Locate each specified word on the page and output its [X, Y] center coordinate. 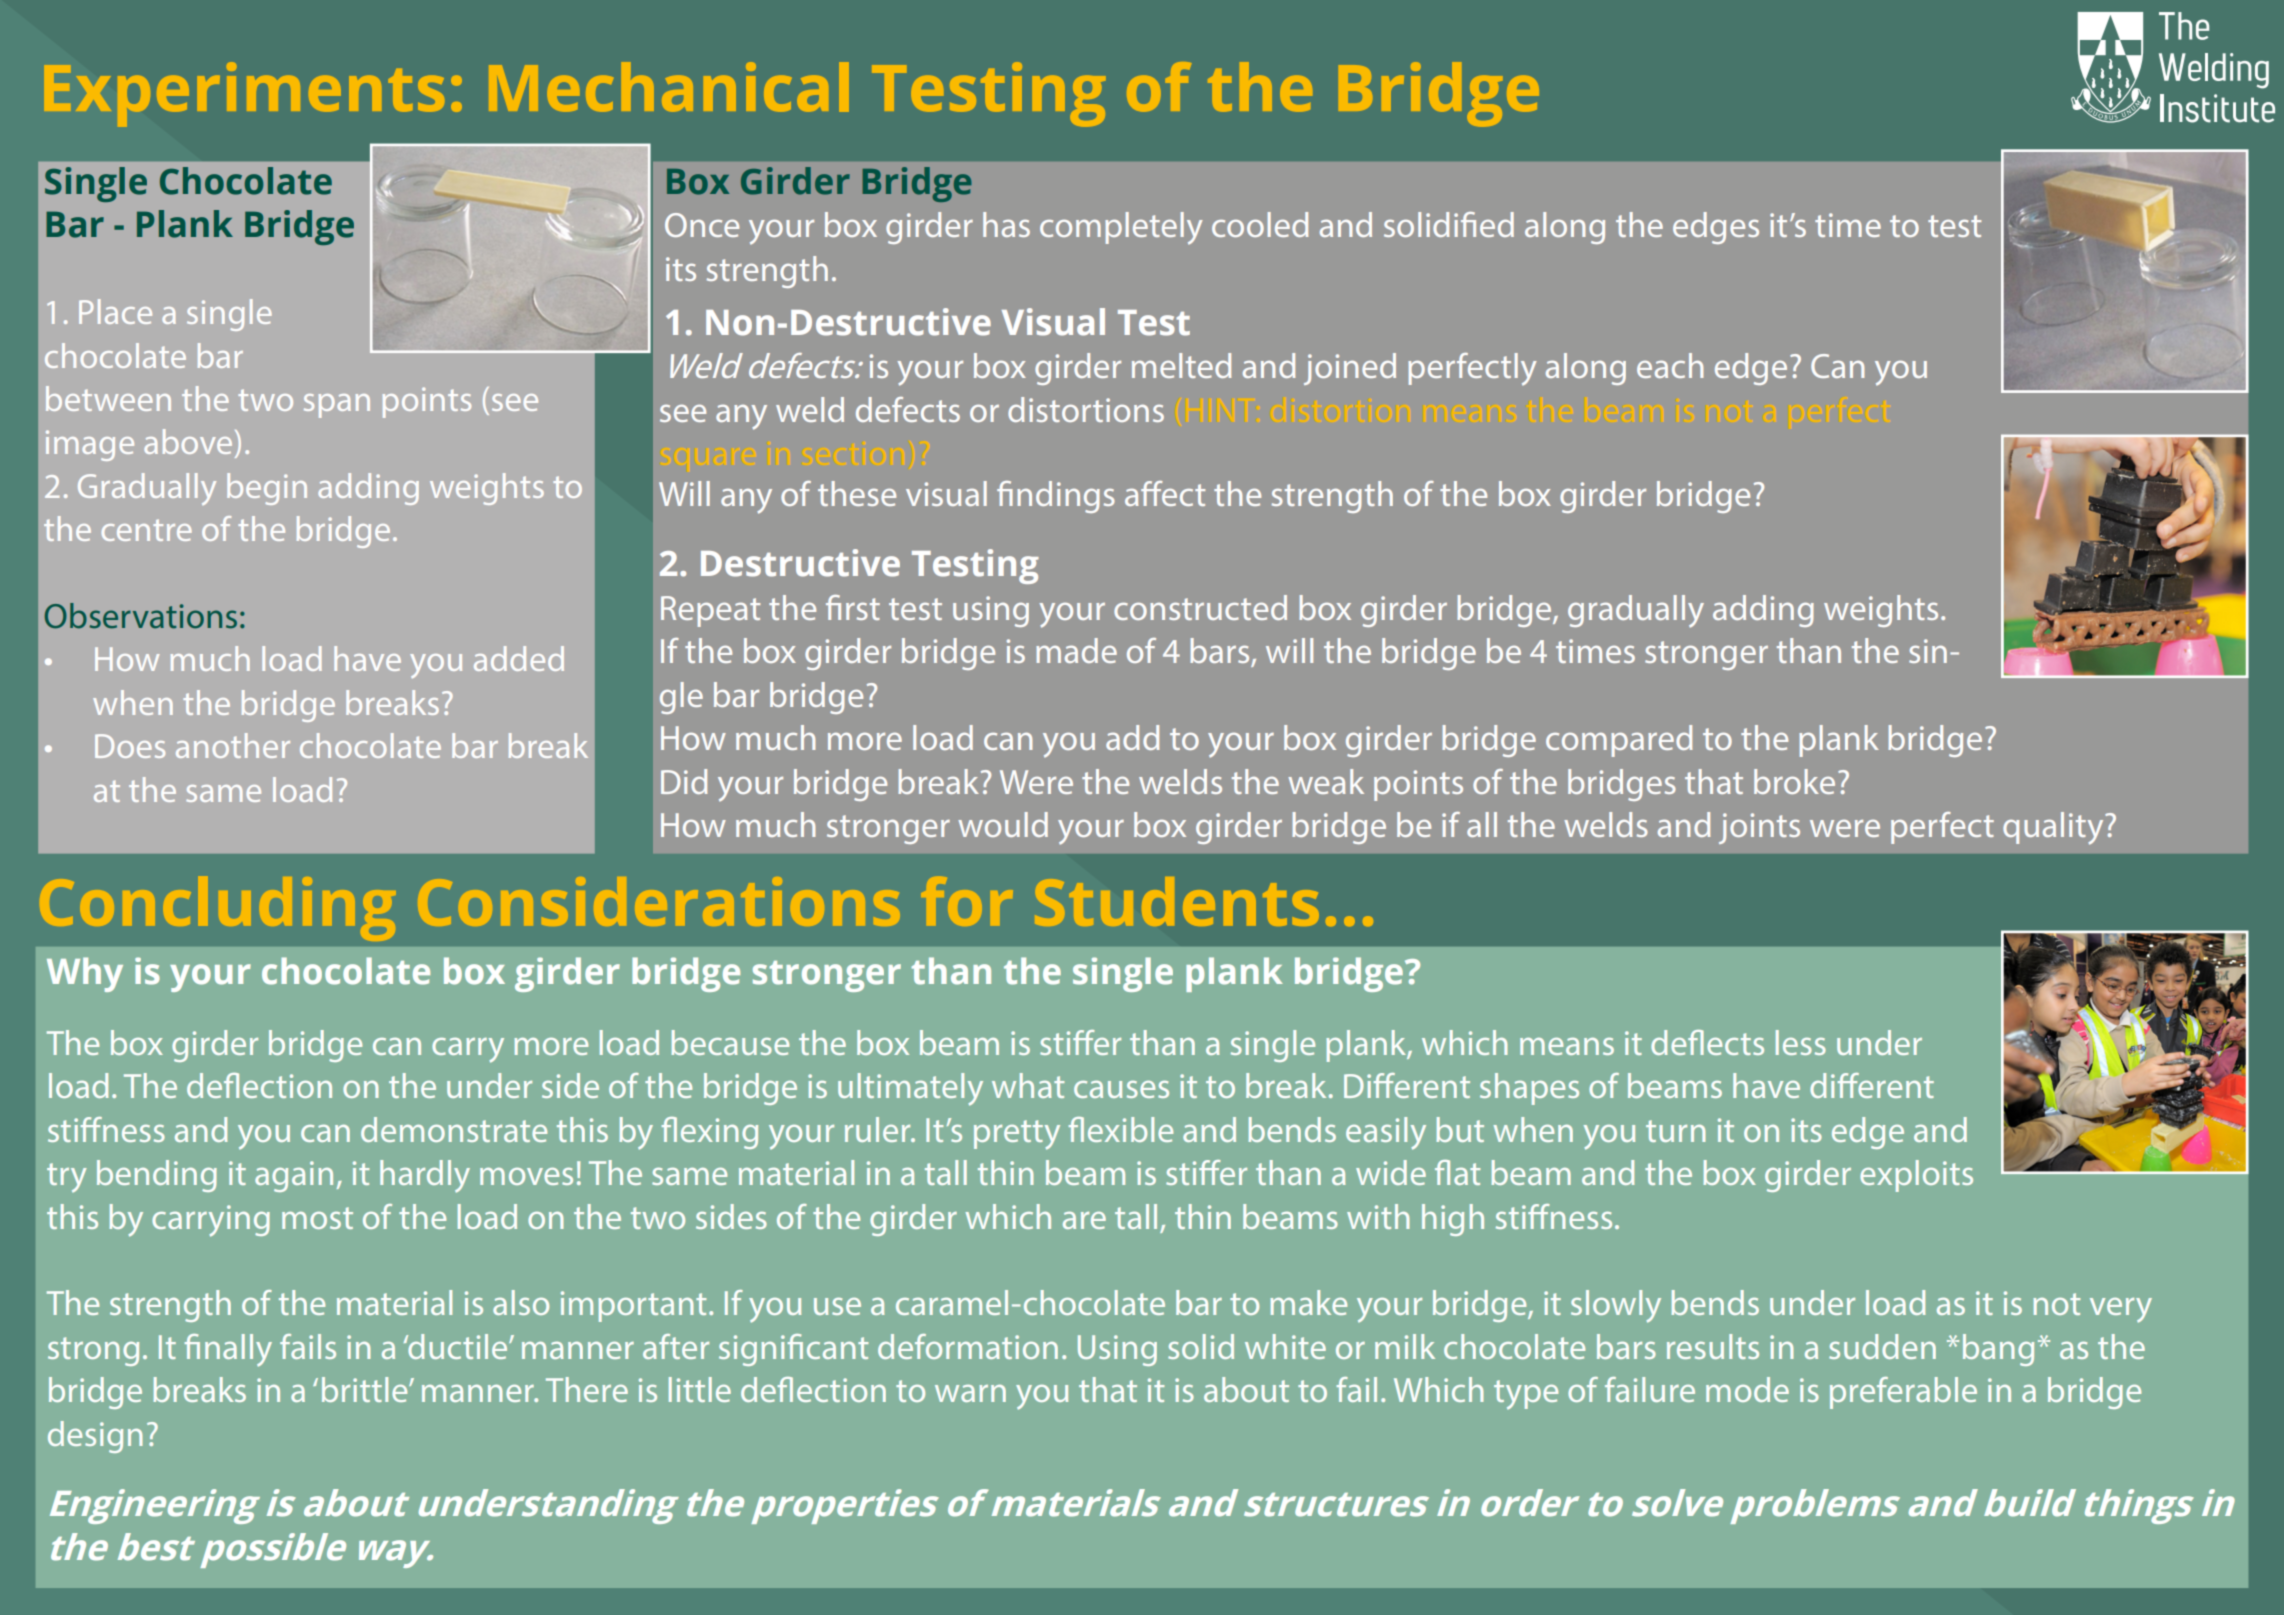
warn [970, 1393]
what [1028, 1085]
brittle [366, 1389]
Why [85, 974]
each [1670, 365]
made [1076, 650]
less [1801, 1042]
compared [1619, 741]
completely [1121, 228]
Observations [141, 616]
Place [115, 311]
